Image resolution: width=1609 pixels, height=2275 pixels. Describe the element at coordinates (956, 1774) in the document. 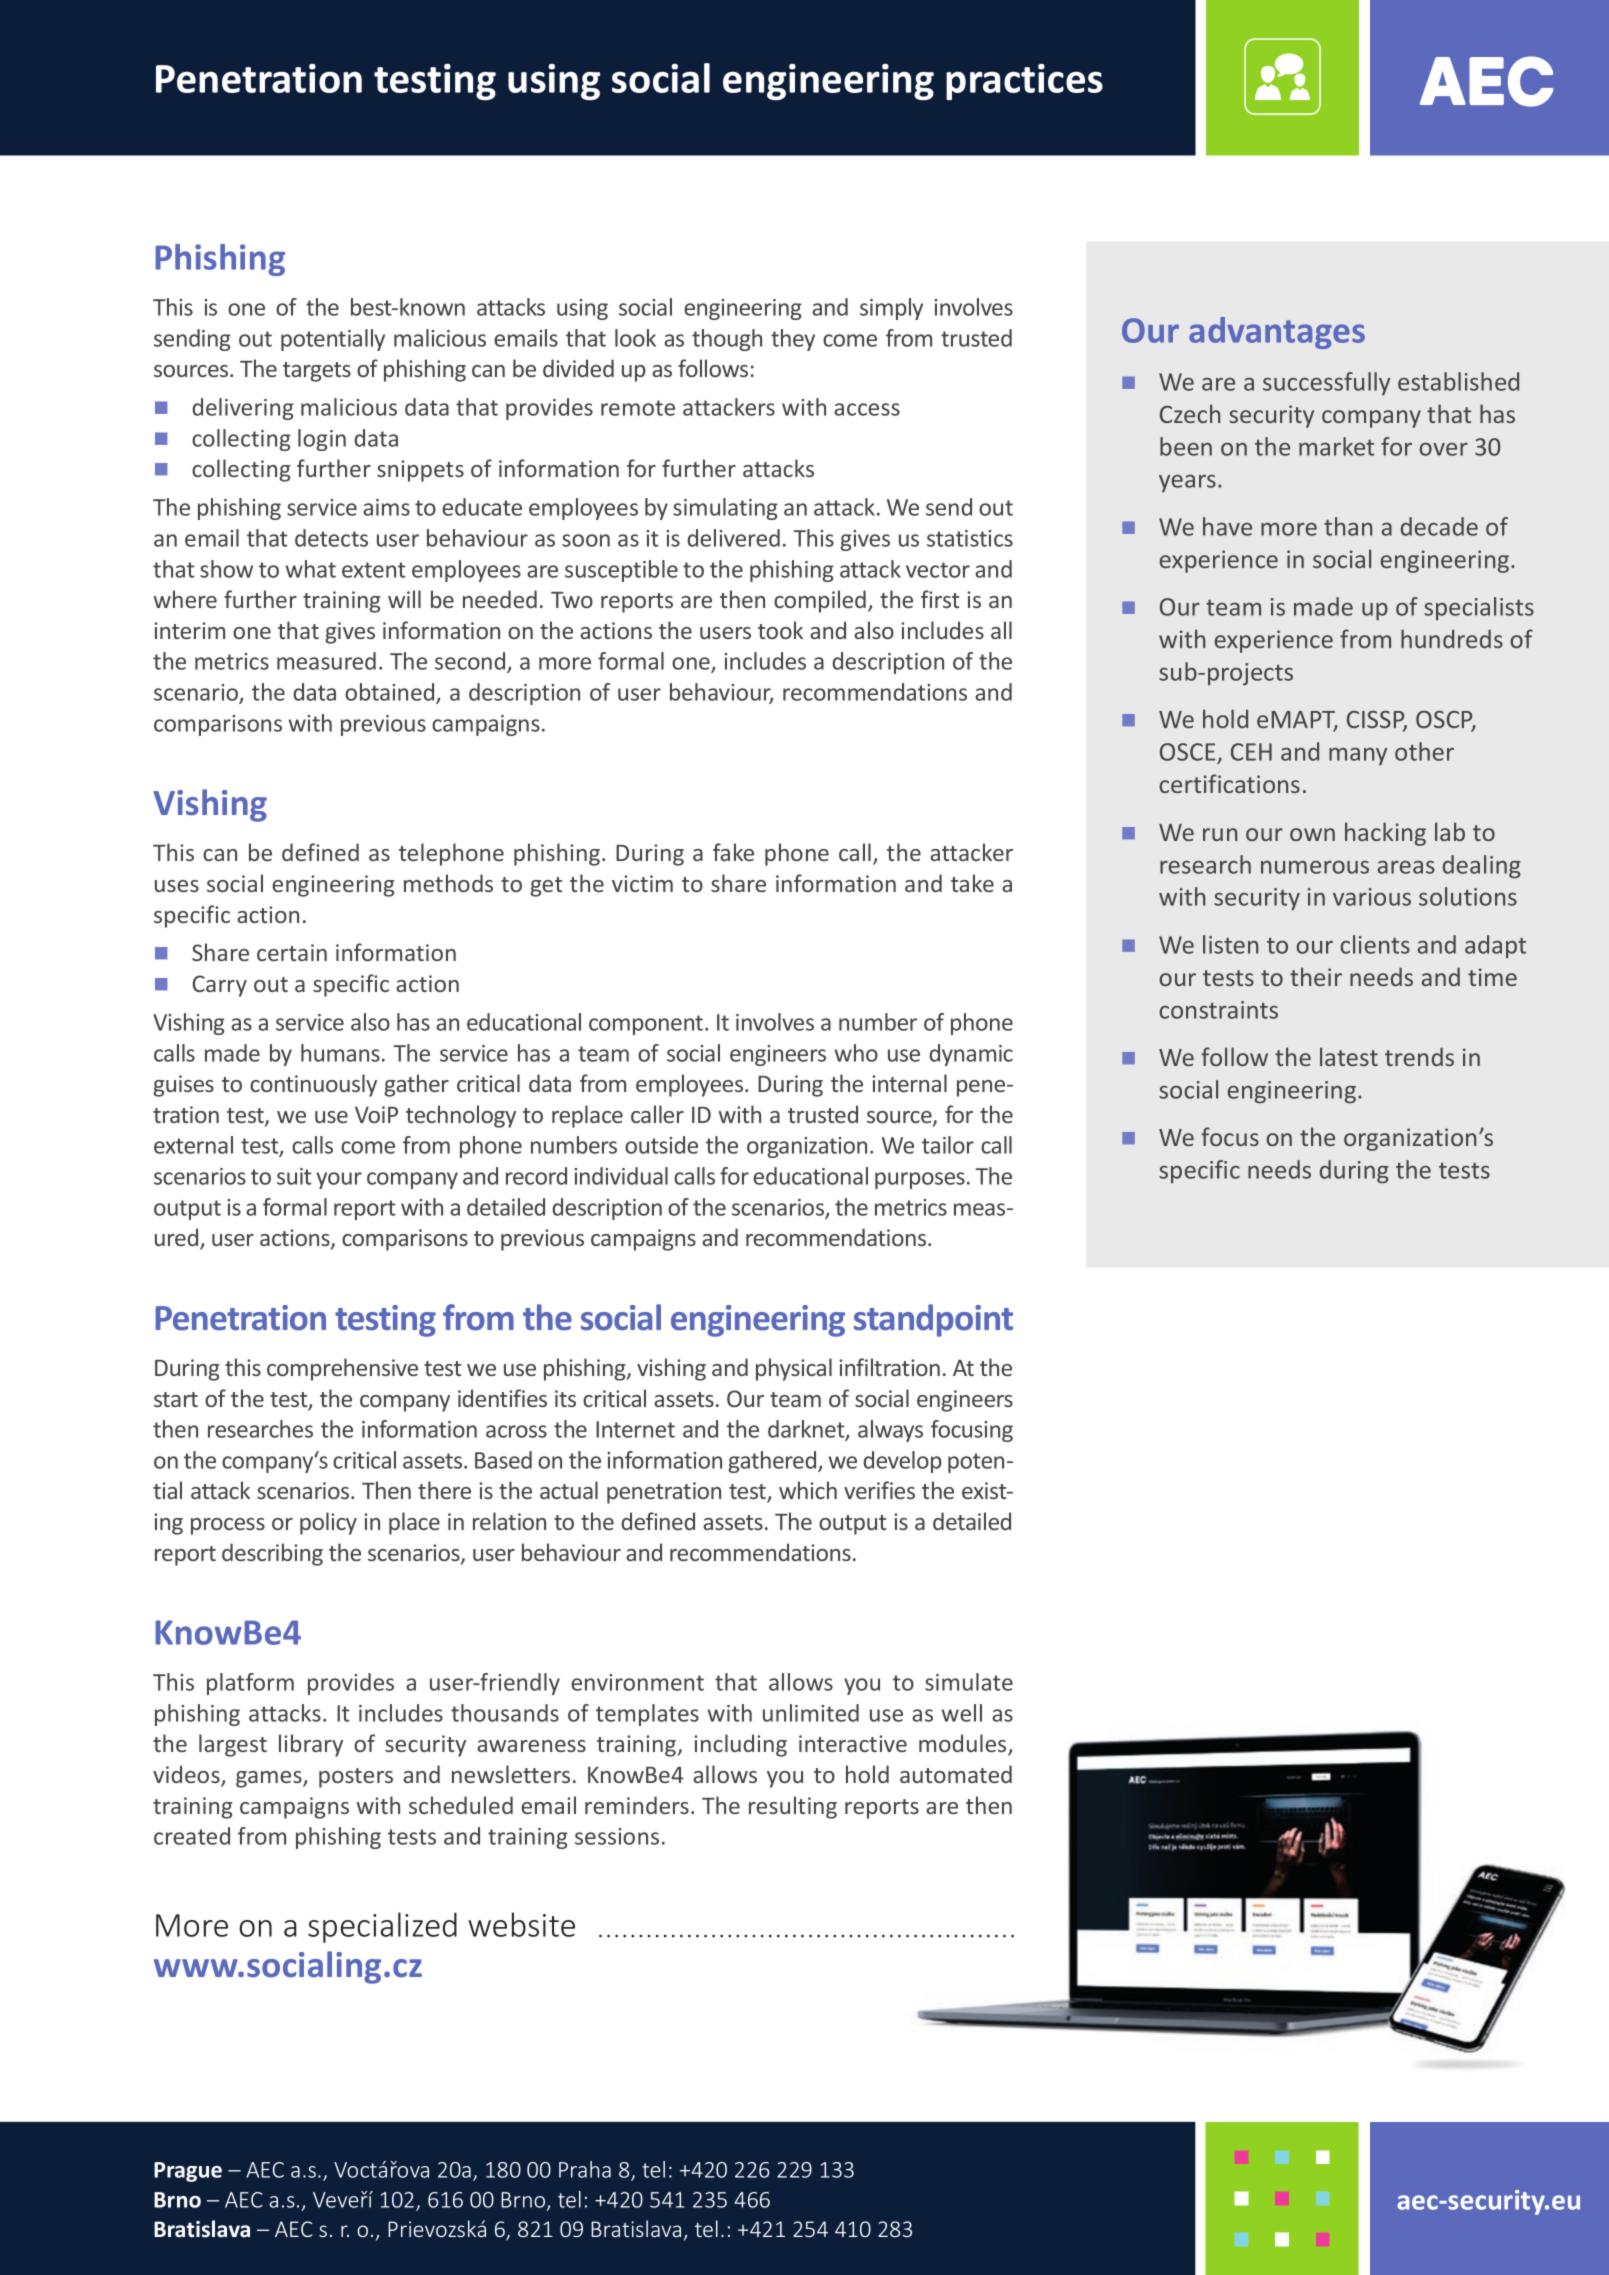

I see `automated` at that location.
